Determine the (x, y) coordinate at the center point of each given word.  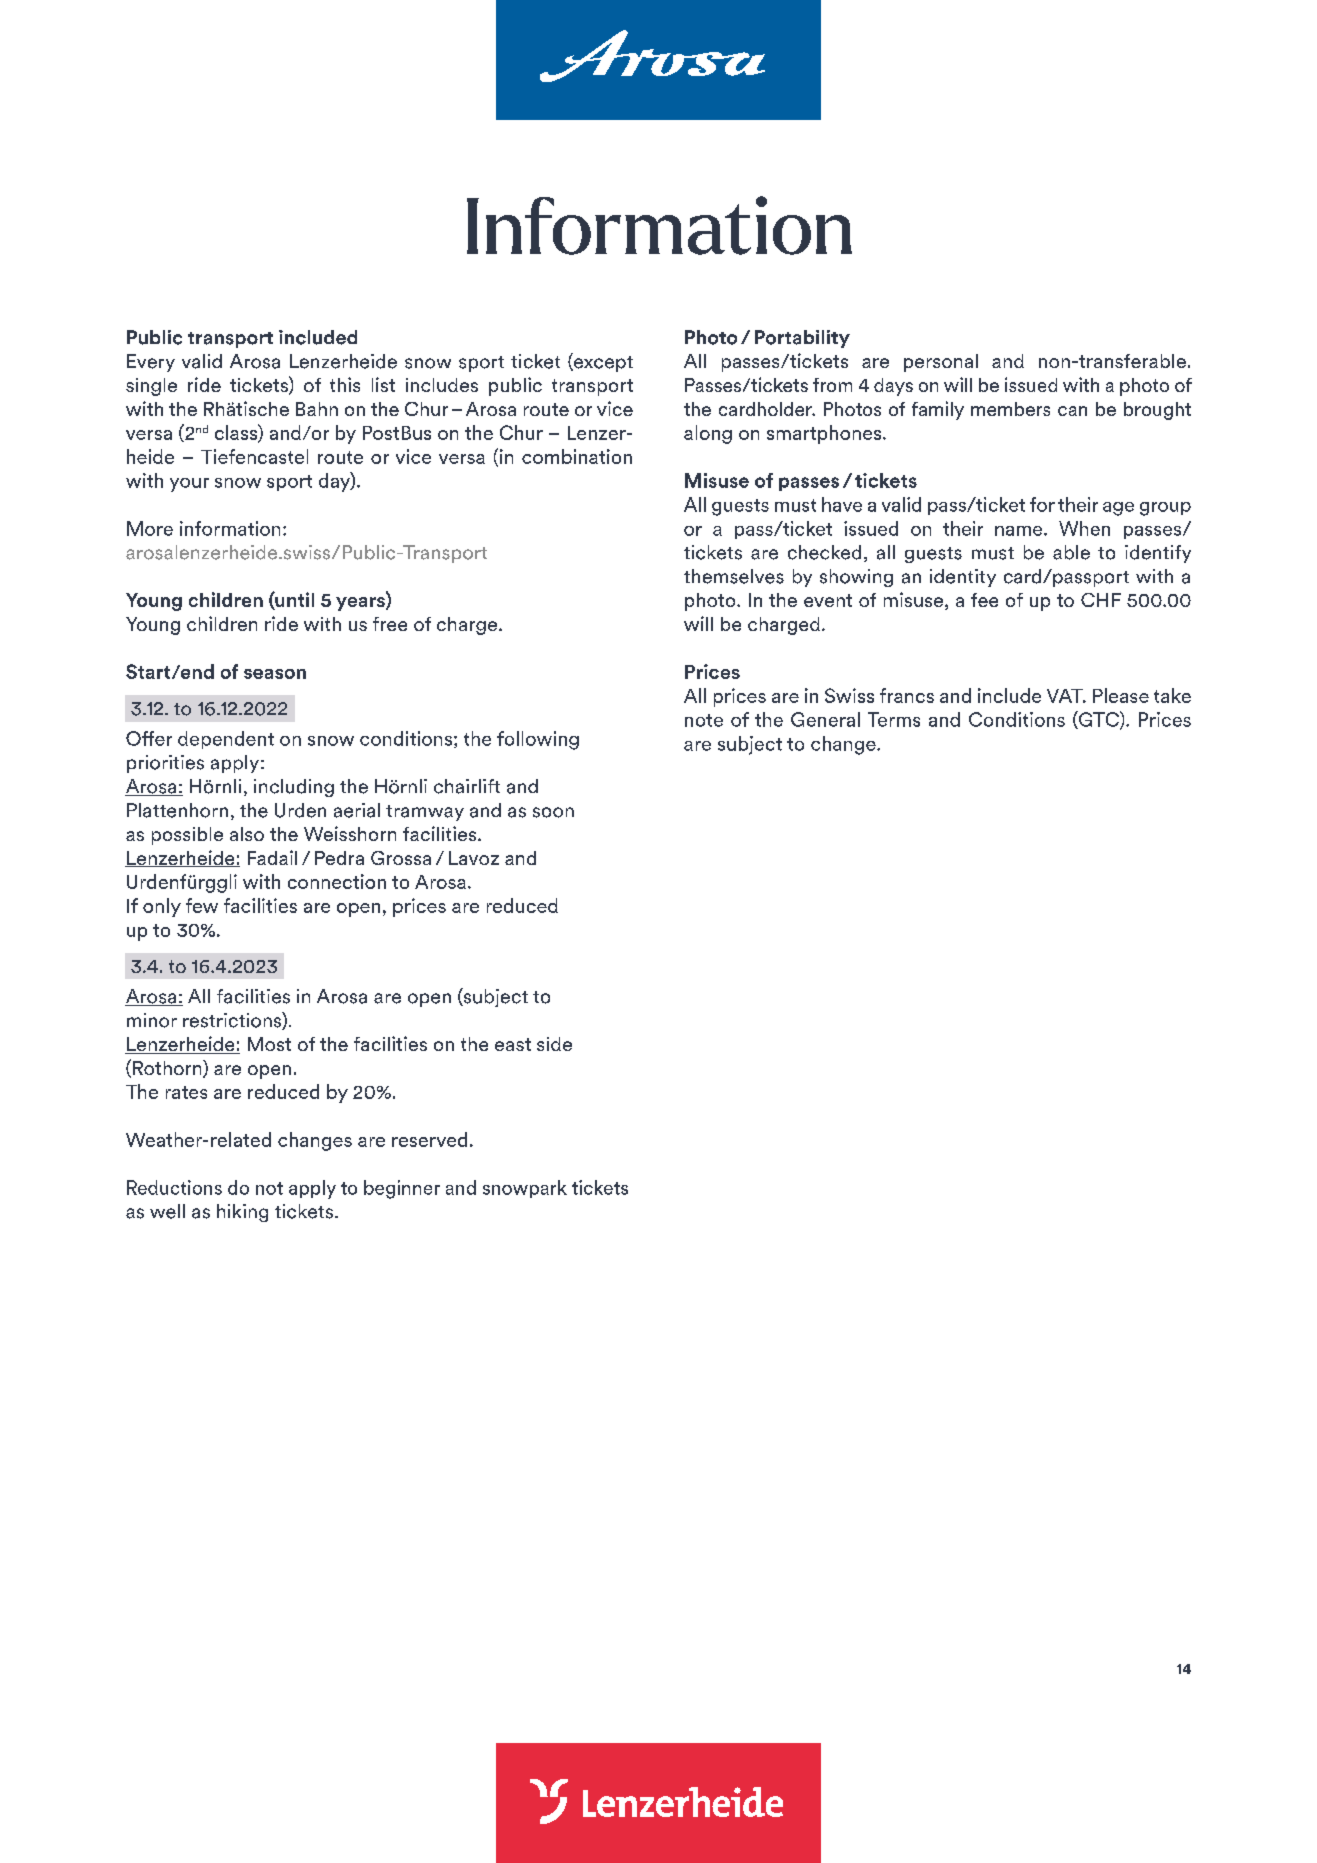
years (361, 604)
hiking (242, 1213)
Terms (894, 719)
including (294, 788)
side (554, 1044)
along (708, 434)
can (1072, 411)
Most (269, 1044)
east (513, 1044)
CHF (1101, 600)
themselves (734, 576)
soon (553, 812)
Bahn (317, 409)
